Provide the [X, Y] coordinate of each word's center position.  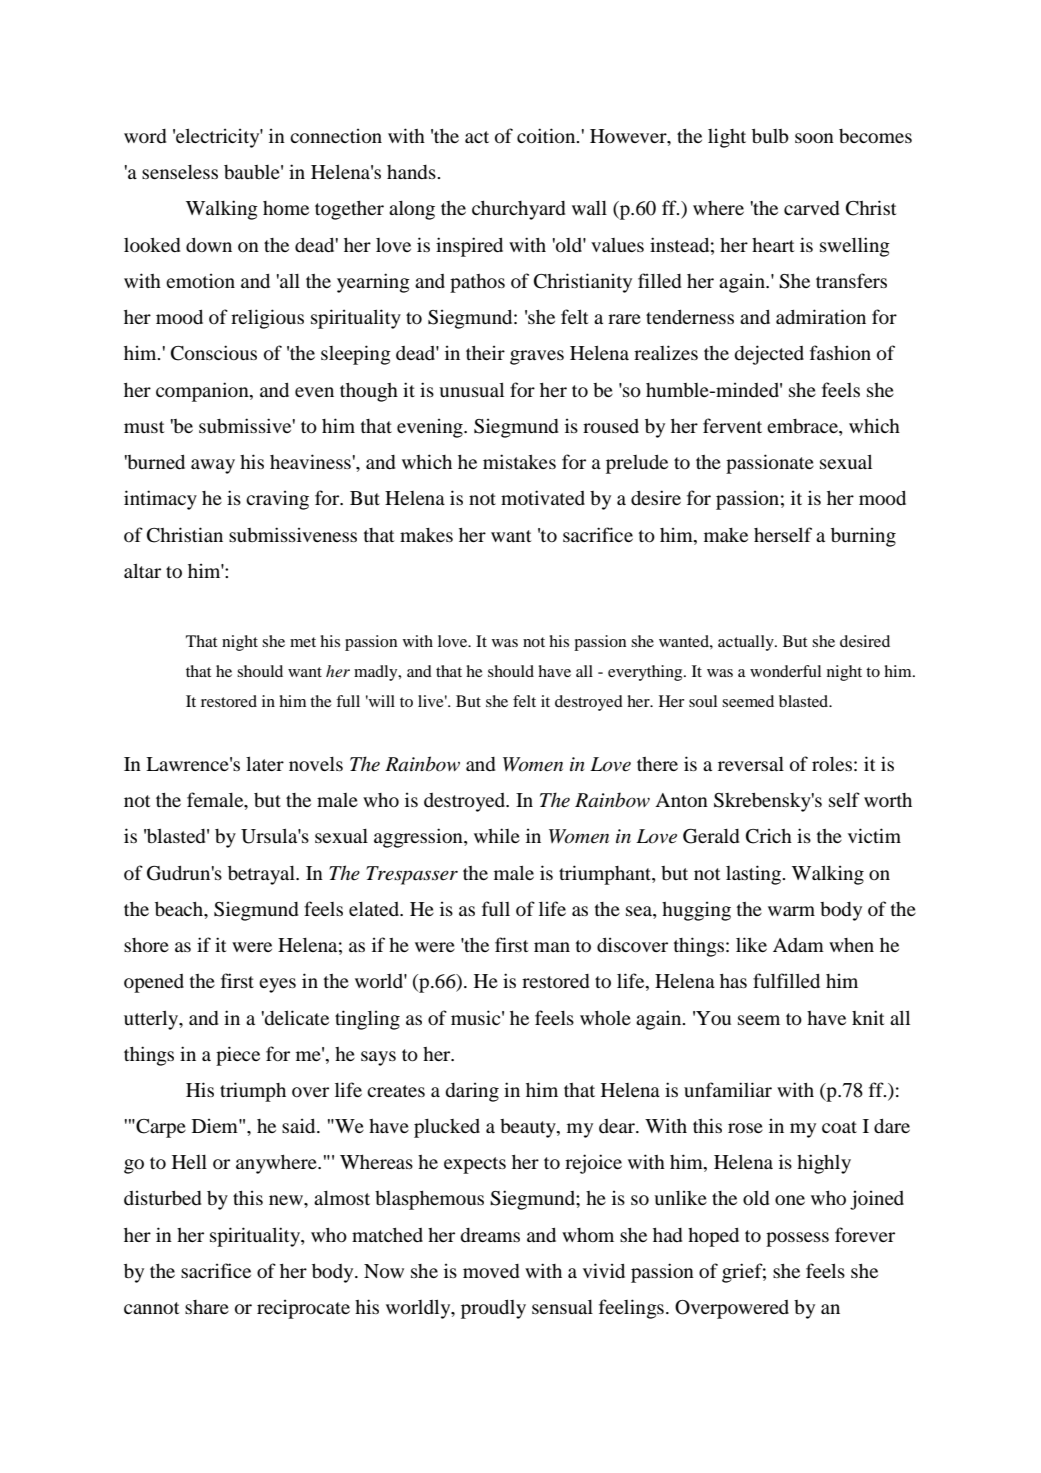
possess [797, 1239]
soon [814, 138]
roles [832, 764]
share [207, 1307]
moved [491, 1271]
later [265, 763]
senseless [180, 172]
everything [646, 673]
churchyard [518, 210]
